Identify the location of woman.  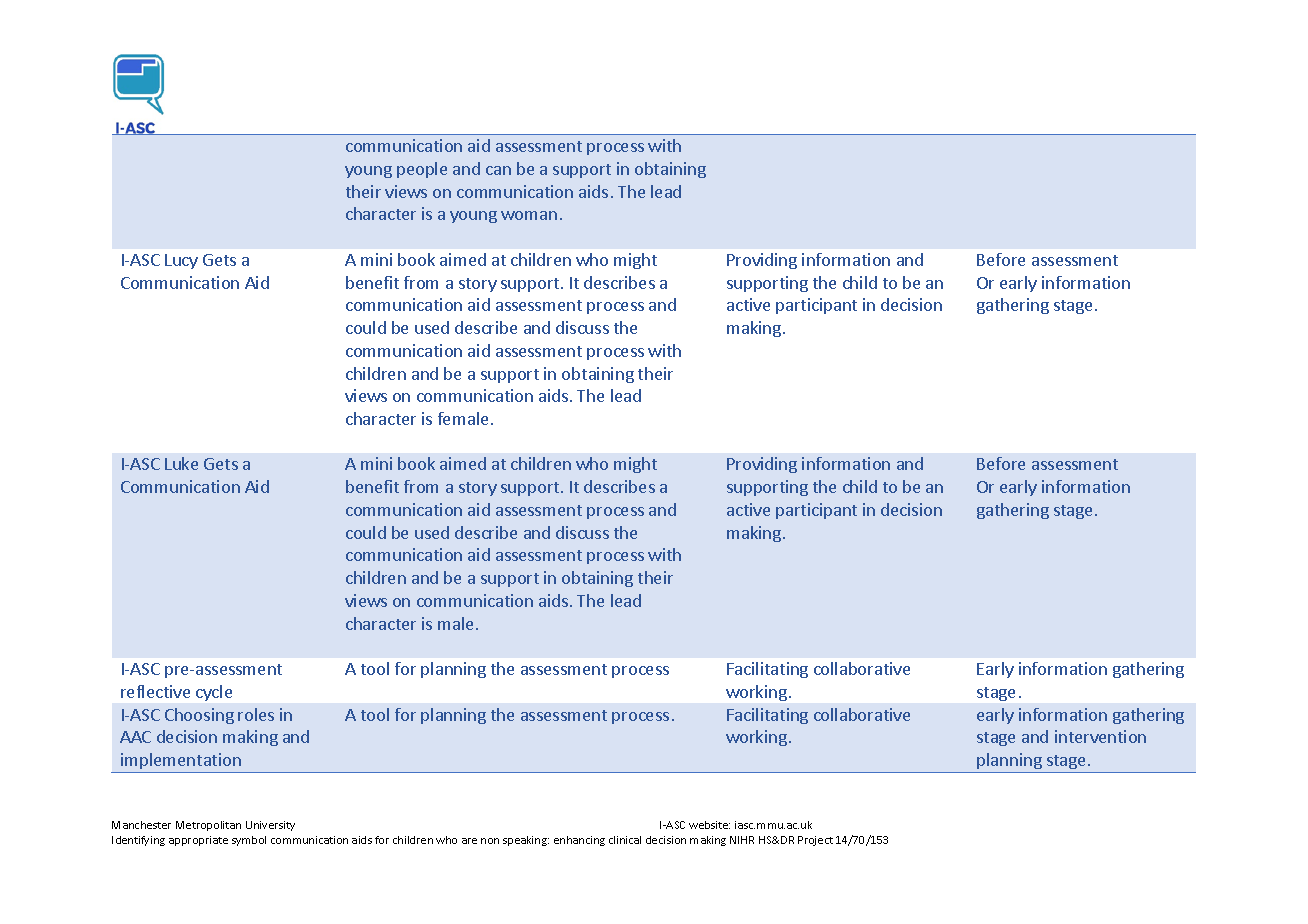
(529, 215).
